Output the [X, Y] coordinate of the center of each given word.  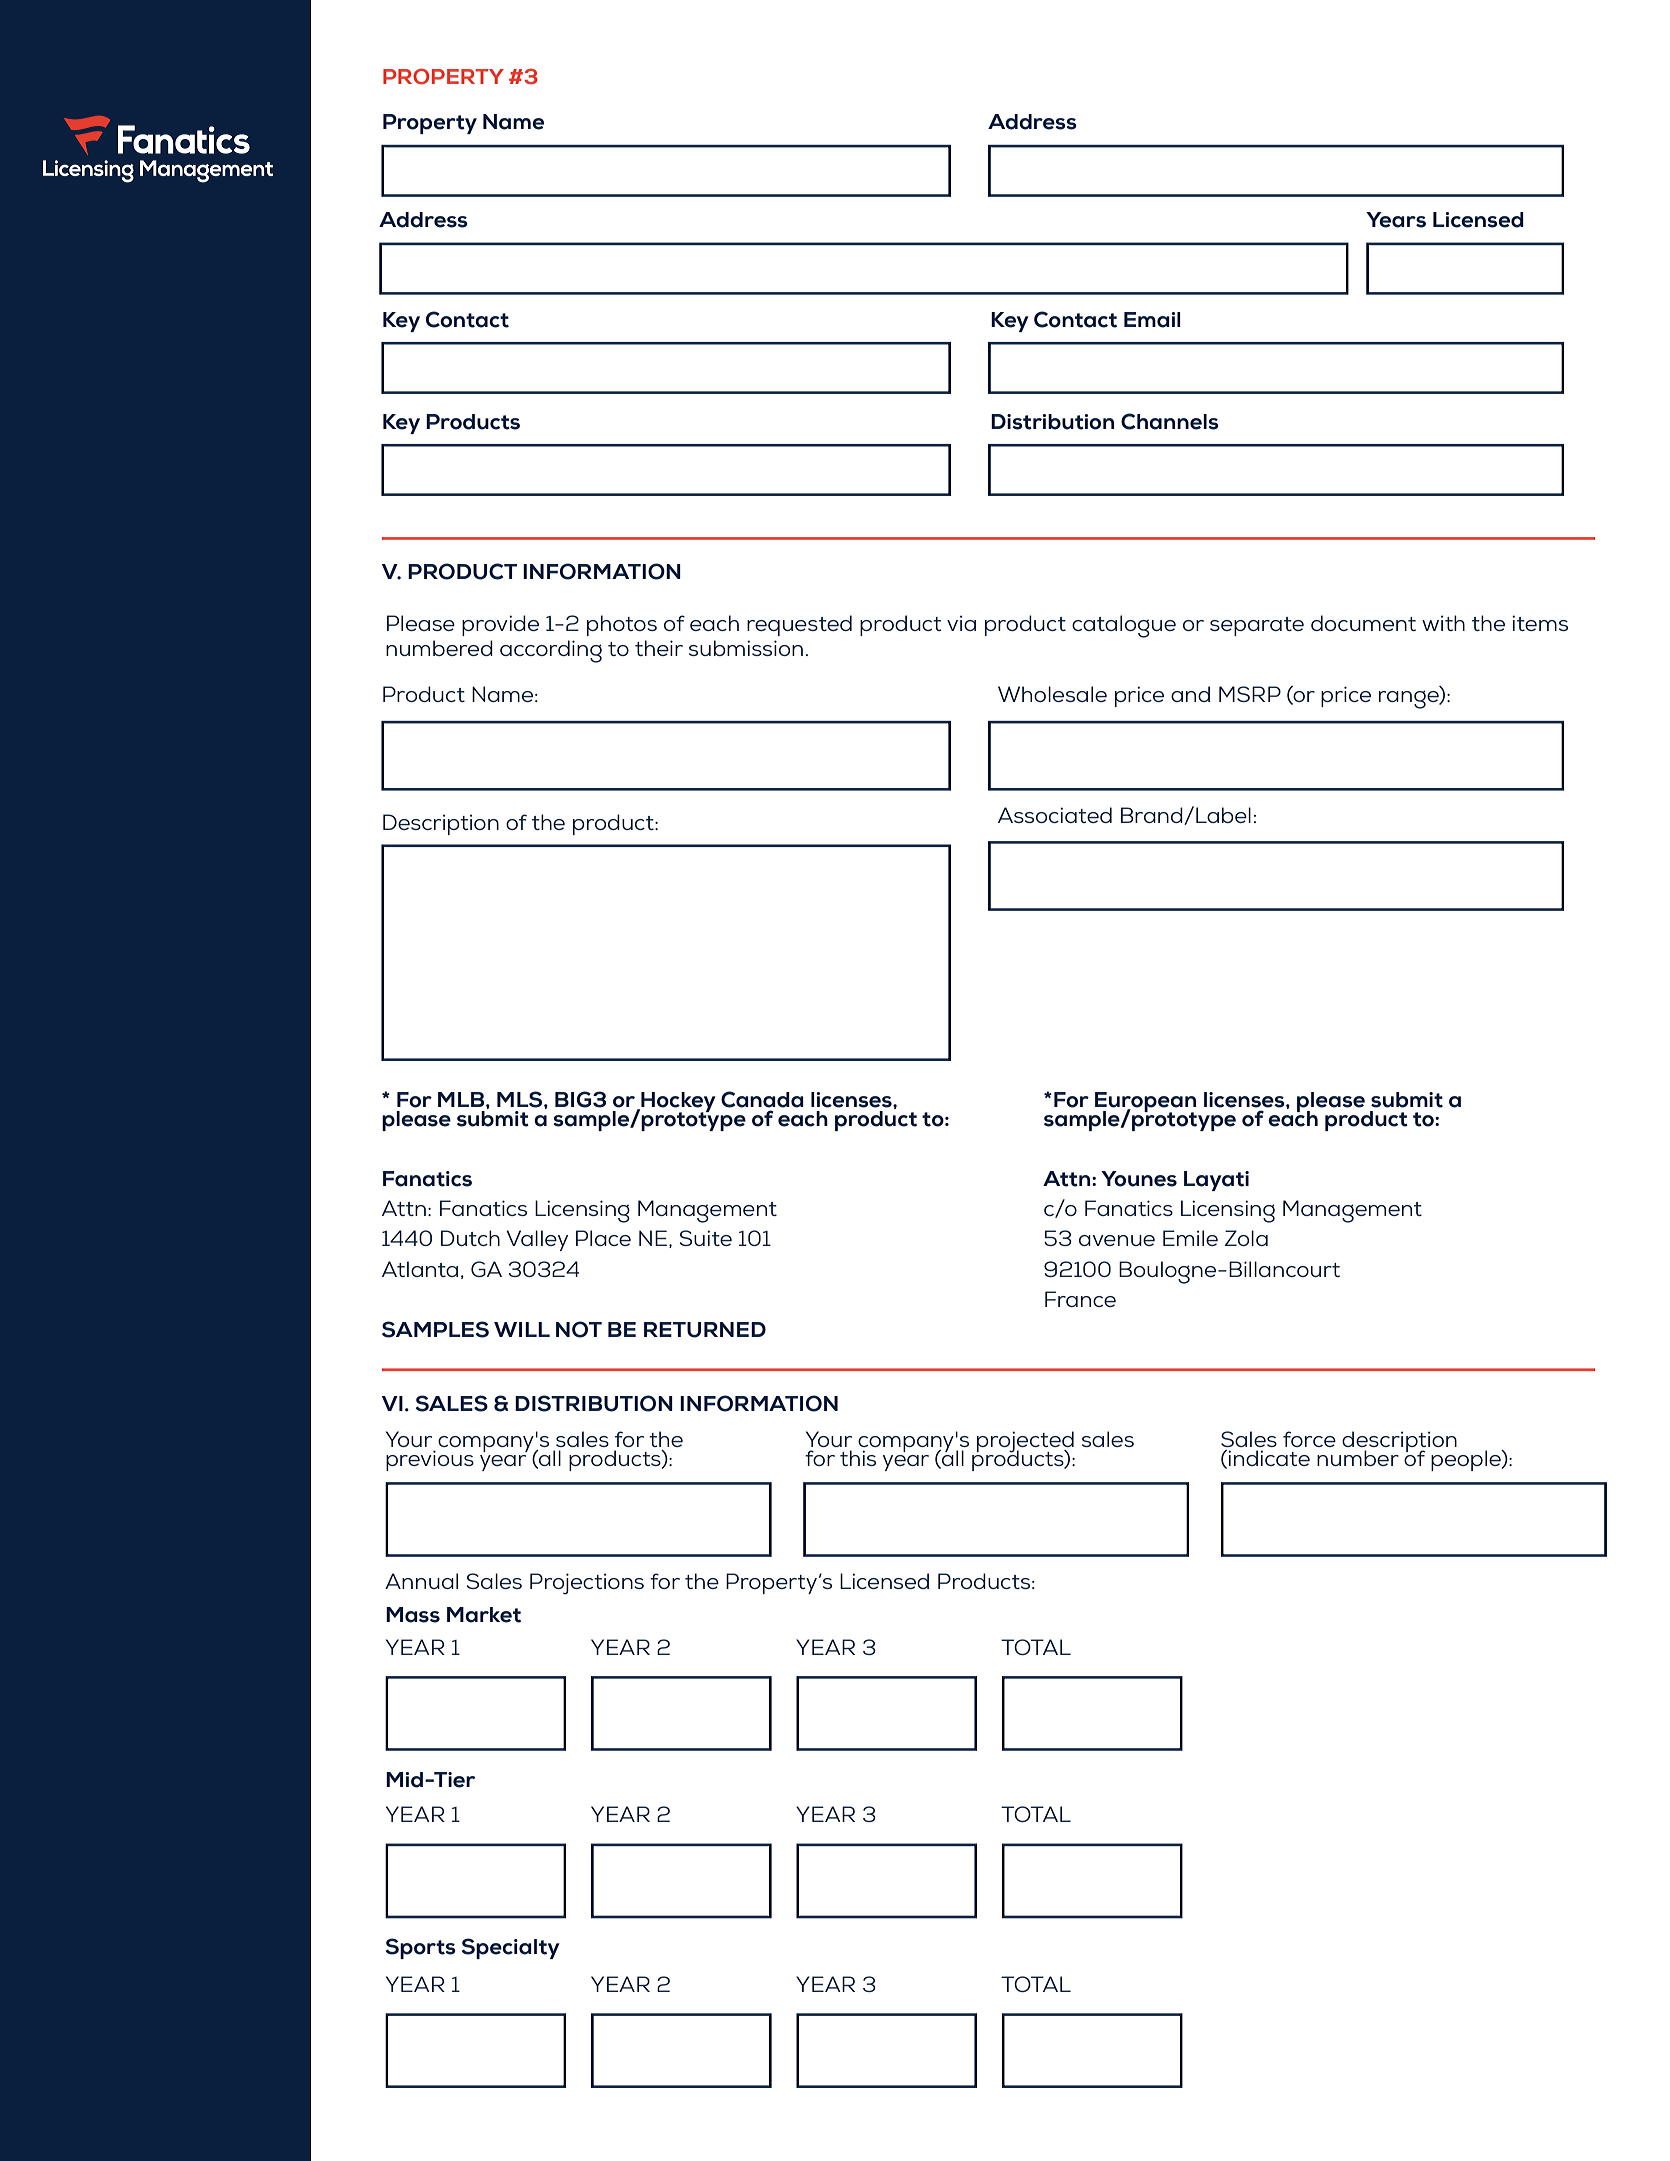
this [858, 1458]
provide [500, 625]
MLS [521, 1099]
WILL [522, 1329]
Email [1152, 320]
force [1309, 1439]
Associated [1055, 815]
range [1410, 699]
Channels [1170, 421]
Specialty [511, 1948]
